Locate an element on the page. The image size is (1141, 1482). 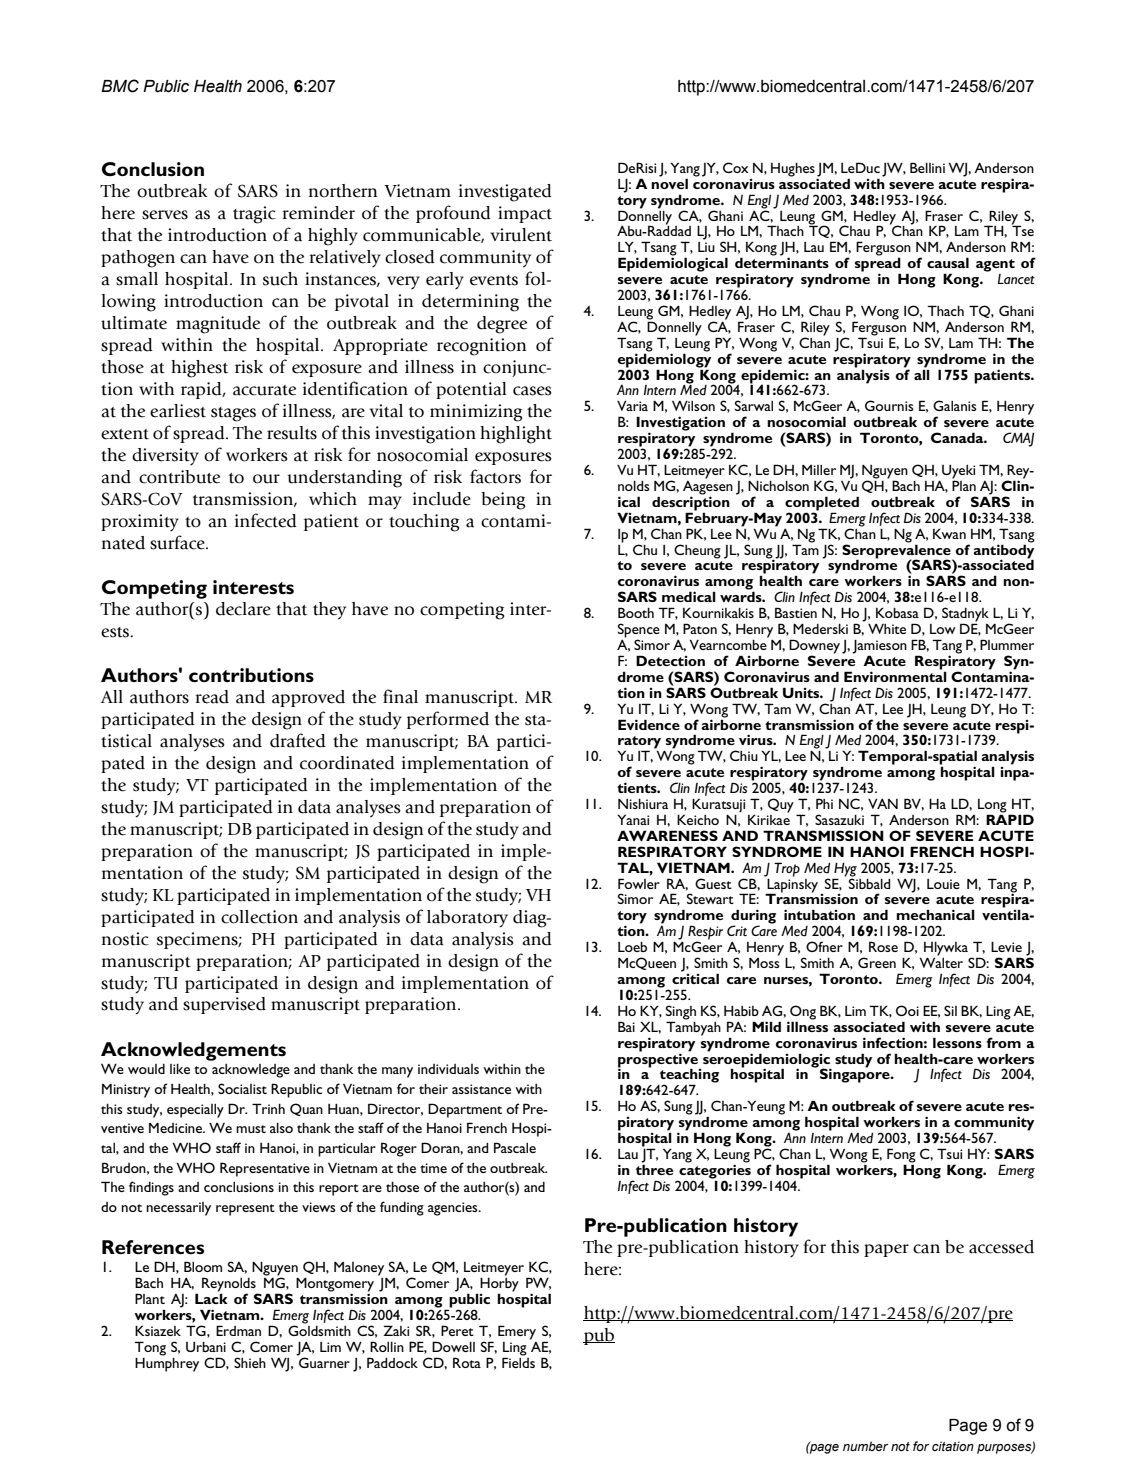
Fields is located at coordinates (518, 1361).
